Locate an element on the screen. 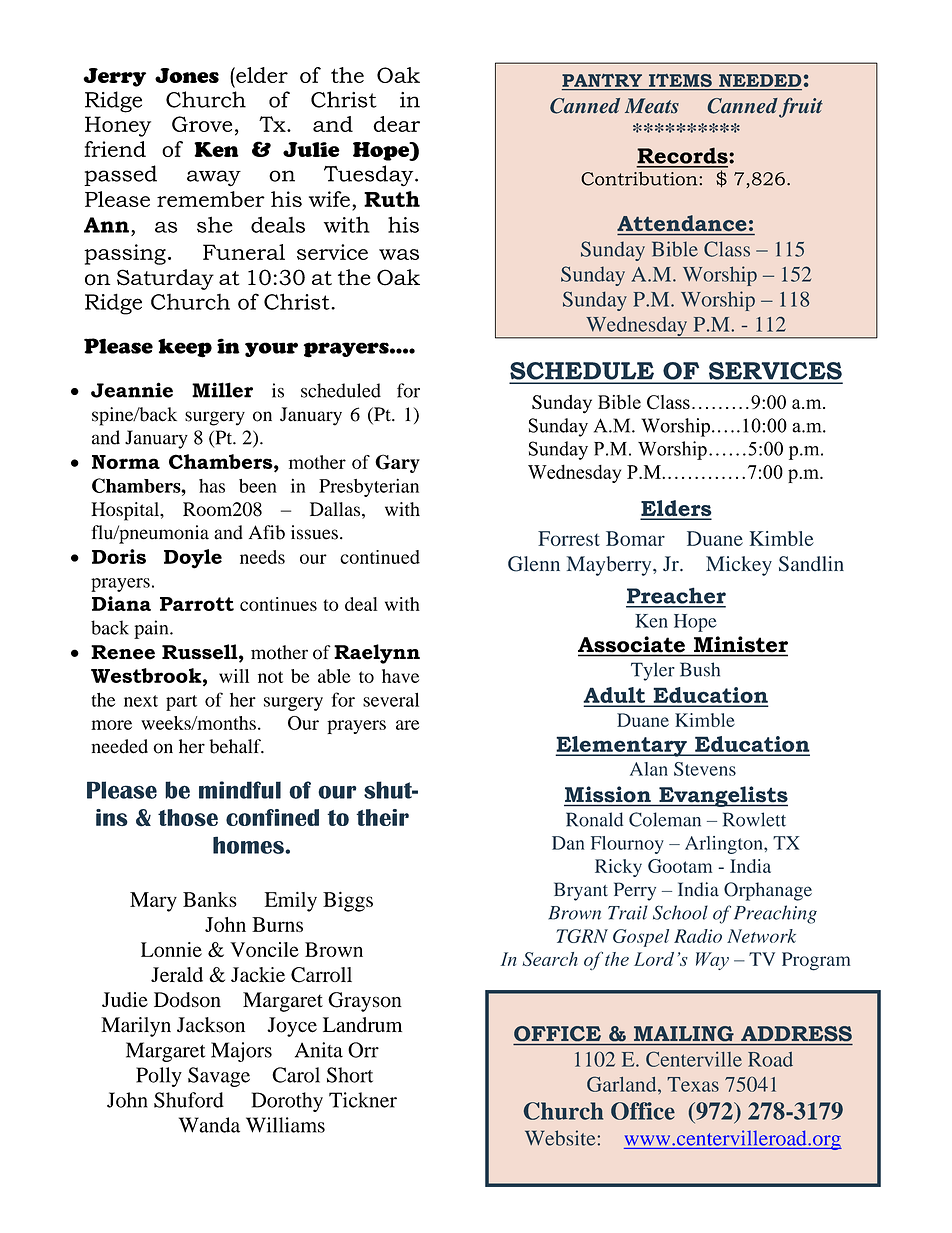 This screenshot has height=1233, width=952. Texas is located at coordinates (693, 1084).
